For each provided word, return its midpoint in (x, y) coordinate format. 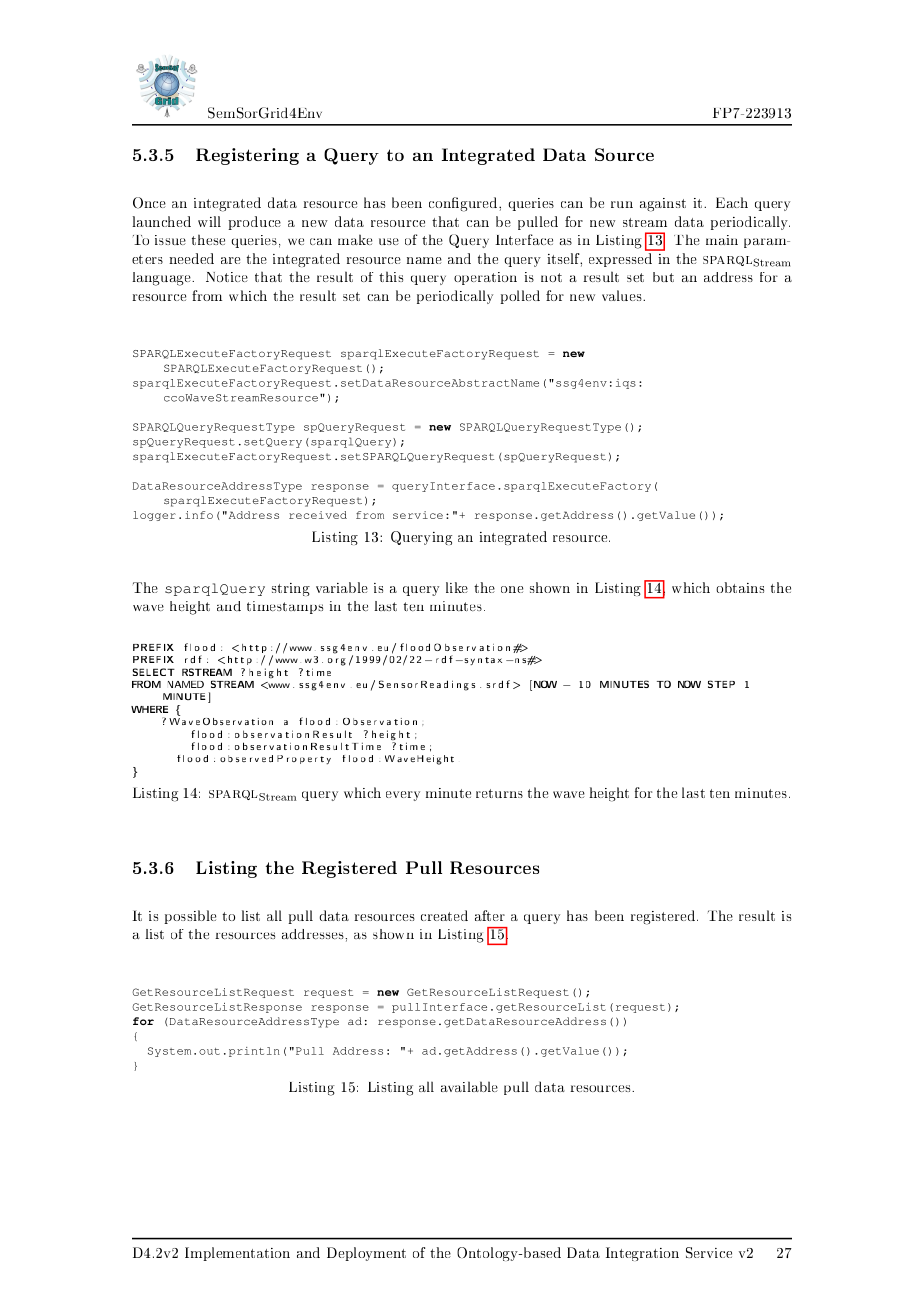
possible (190, 917)
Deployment (366, 1254)
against (663, 205)
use (389, 241)
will (209, 221)
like (457, 587)
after (490, 915)
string (291, 589)
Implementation (237, 1254)
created (444, 915)
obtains (740, 587)
